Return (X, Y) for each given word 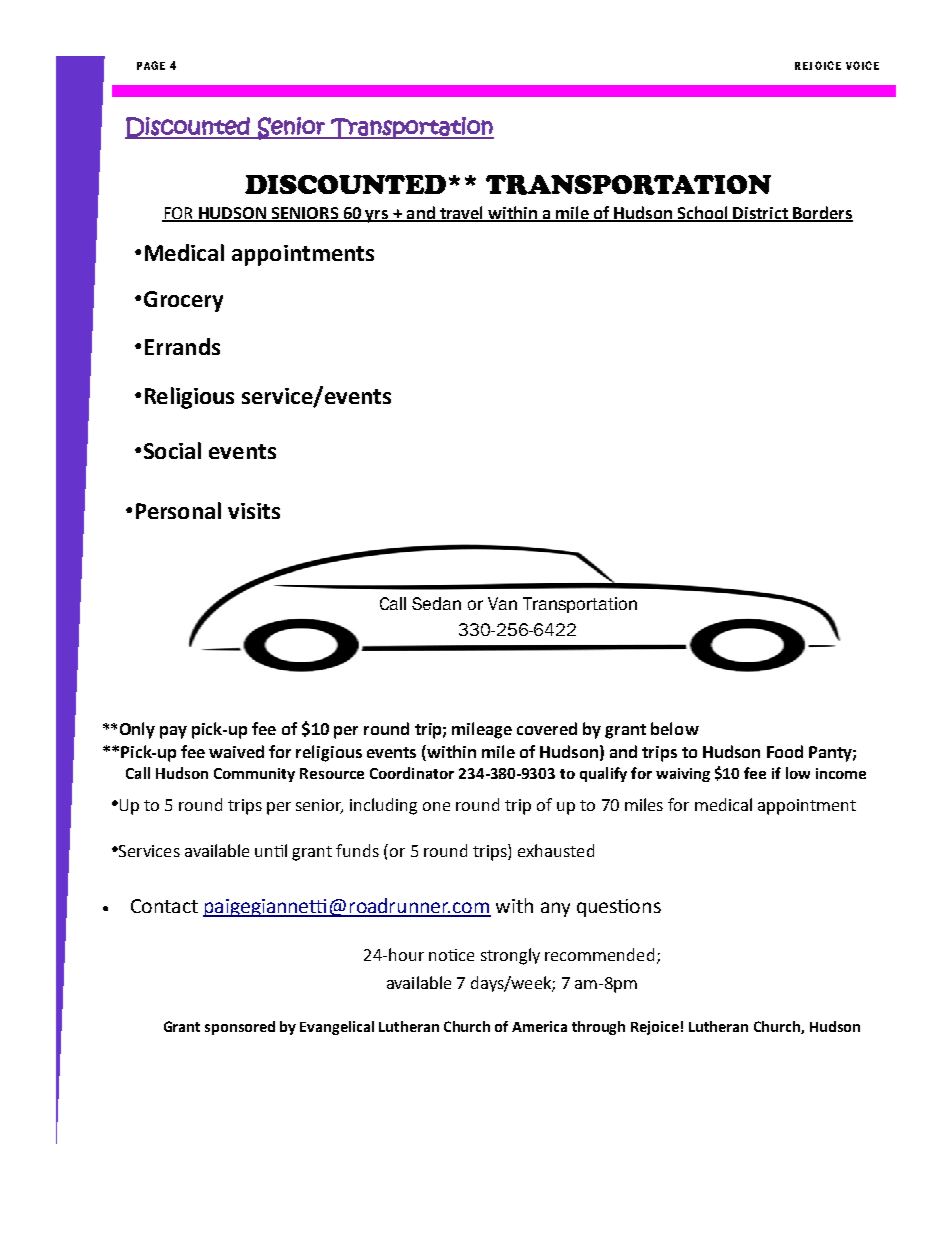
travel (461, 213)
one (436, 806)
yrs (377, 216)
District (760, 214)
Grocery (183, 301)
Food (785, 751)
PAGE (151, 65)
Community (254, 775)
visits (254, 511)
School (702, 213)
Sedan (436, 603)
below (675, 728)
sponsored (240, 1028)
